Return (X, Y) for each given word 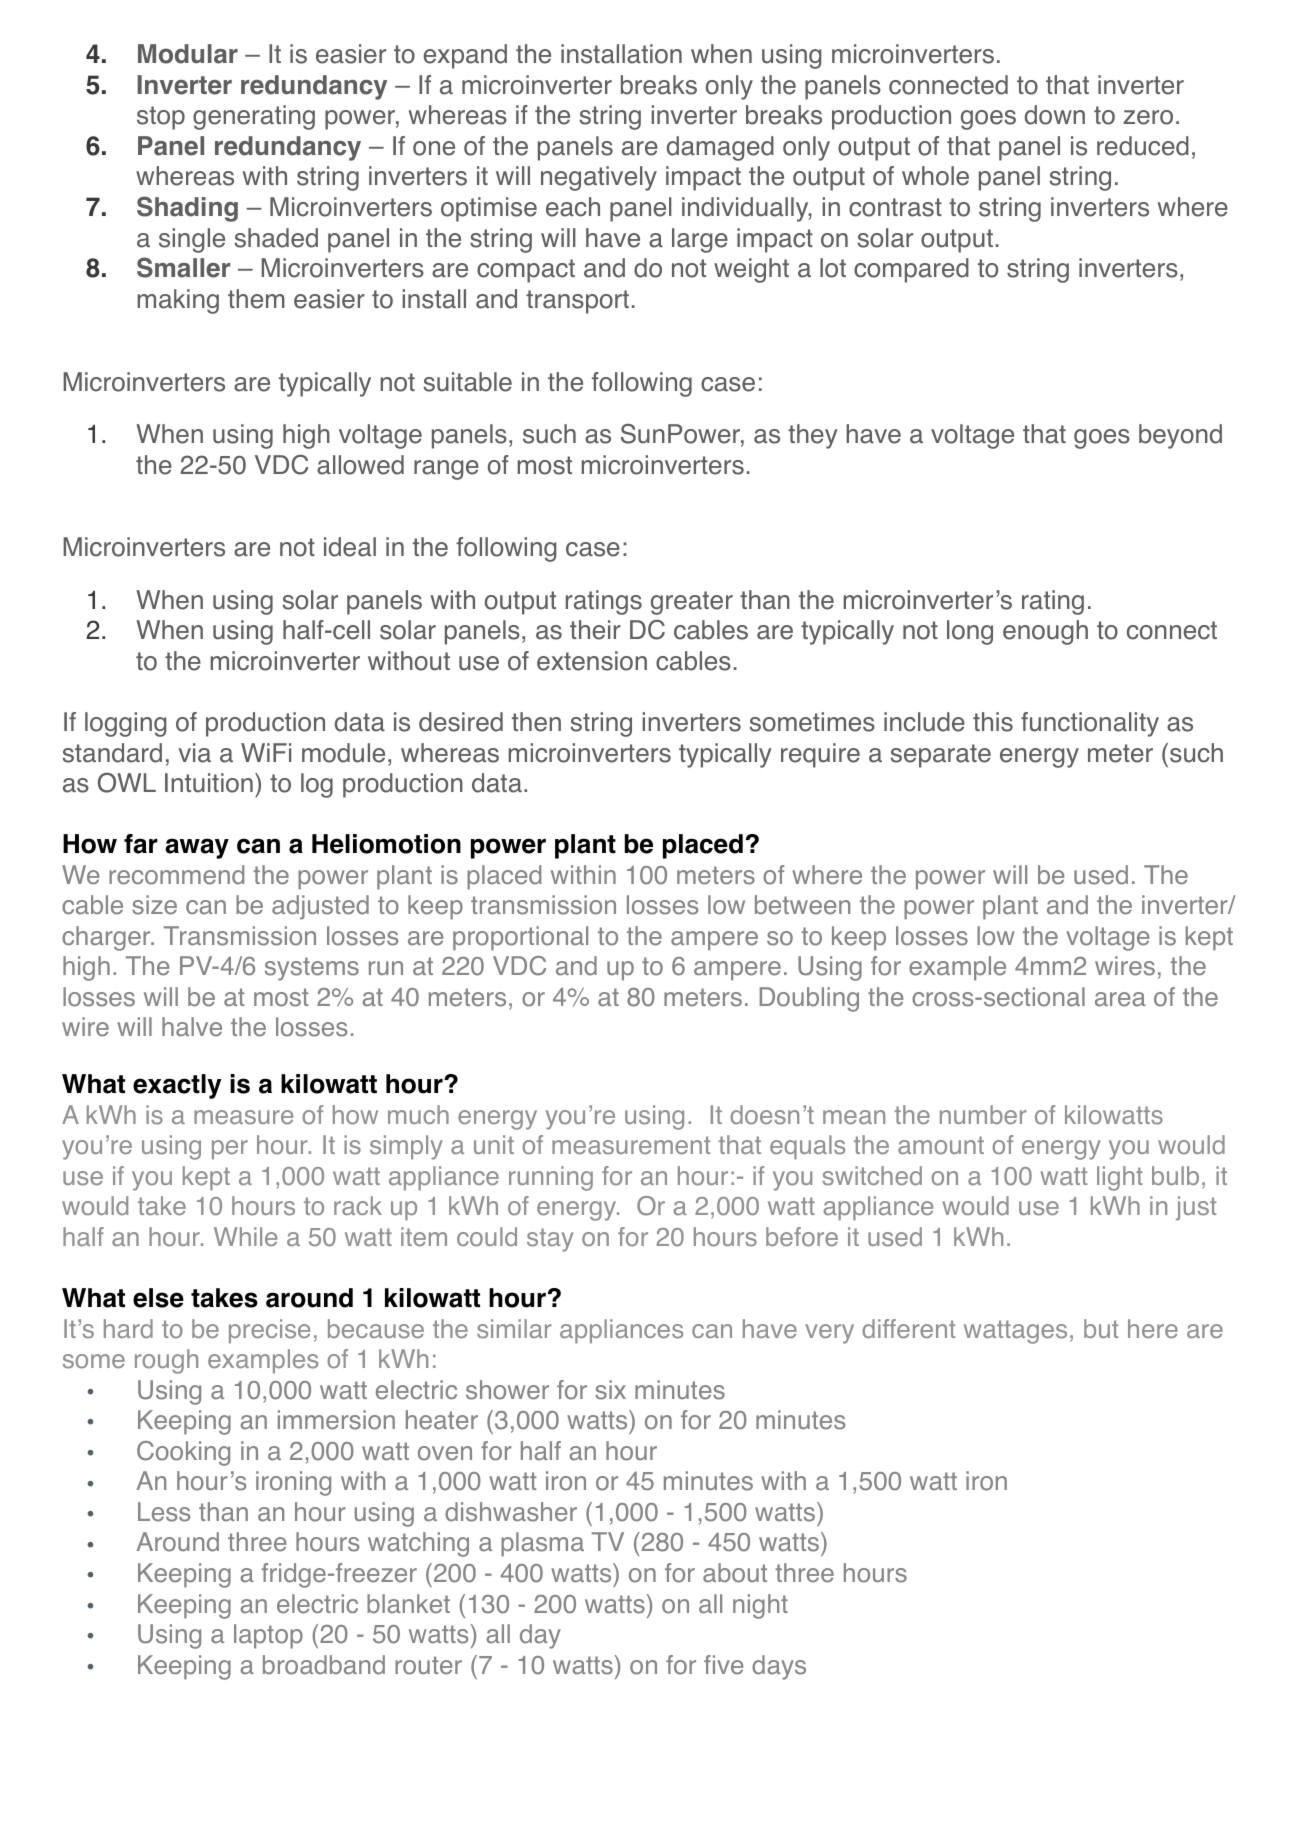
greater (692, 603)
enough (1045, 632)
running (551, 1178)
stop (161, 118)
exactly (177, 1086)
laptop (268, 1636)
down (1055, 115)
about (735, 1573)
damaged (720, 148)
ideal (350, 547)
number (983, 1115)
